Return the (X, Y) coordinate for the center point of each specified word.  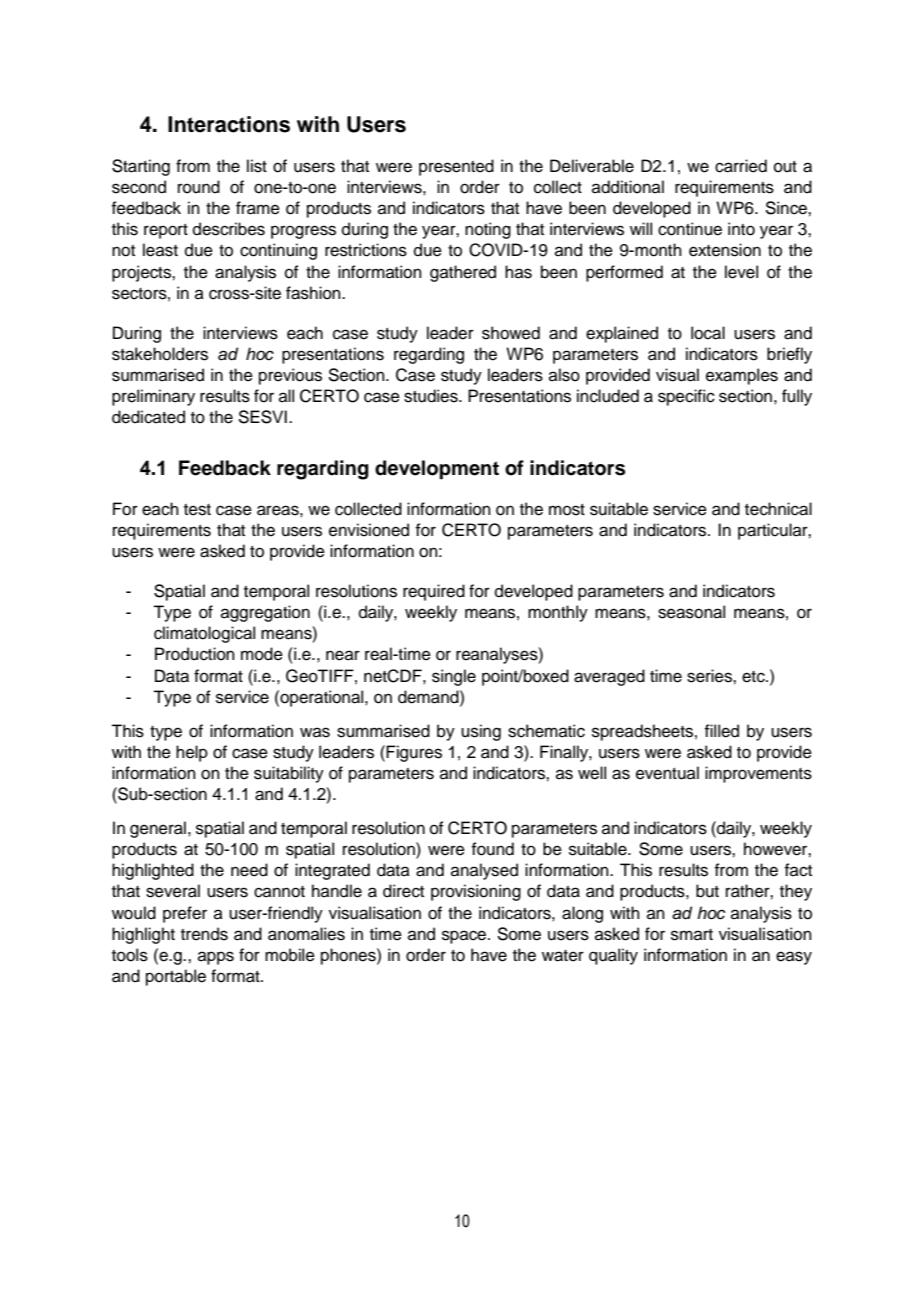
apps (216, 958)
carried (741, 166)
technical (778, 509)
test (197, 510)
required (434, 592)
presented (456, 167)
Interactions (229, 124)
